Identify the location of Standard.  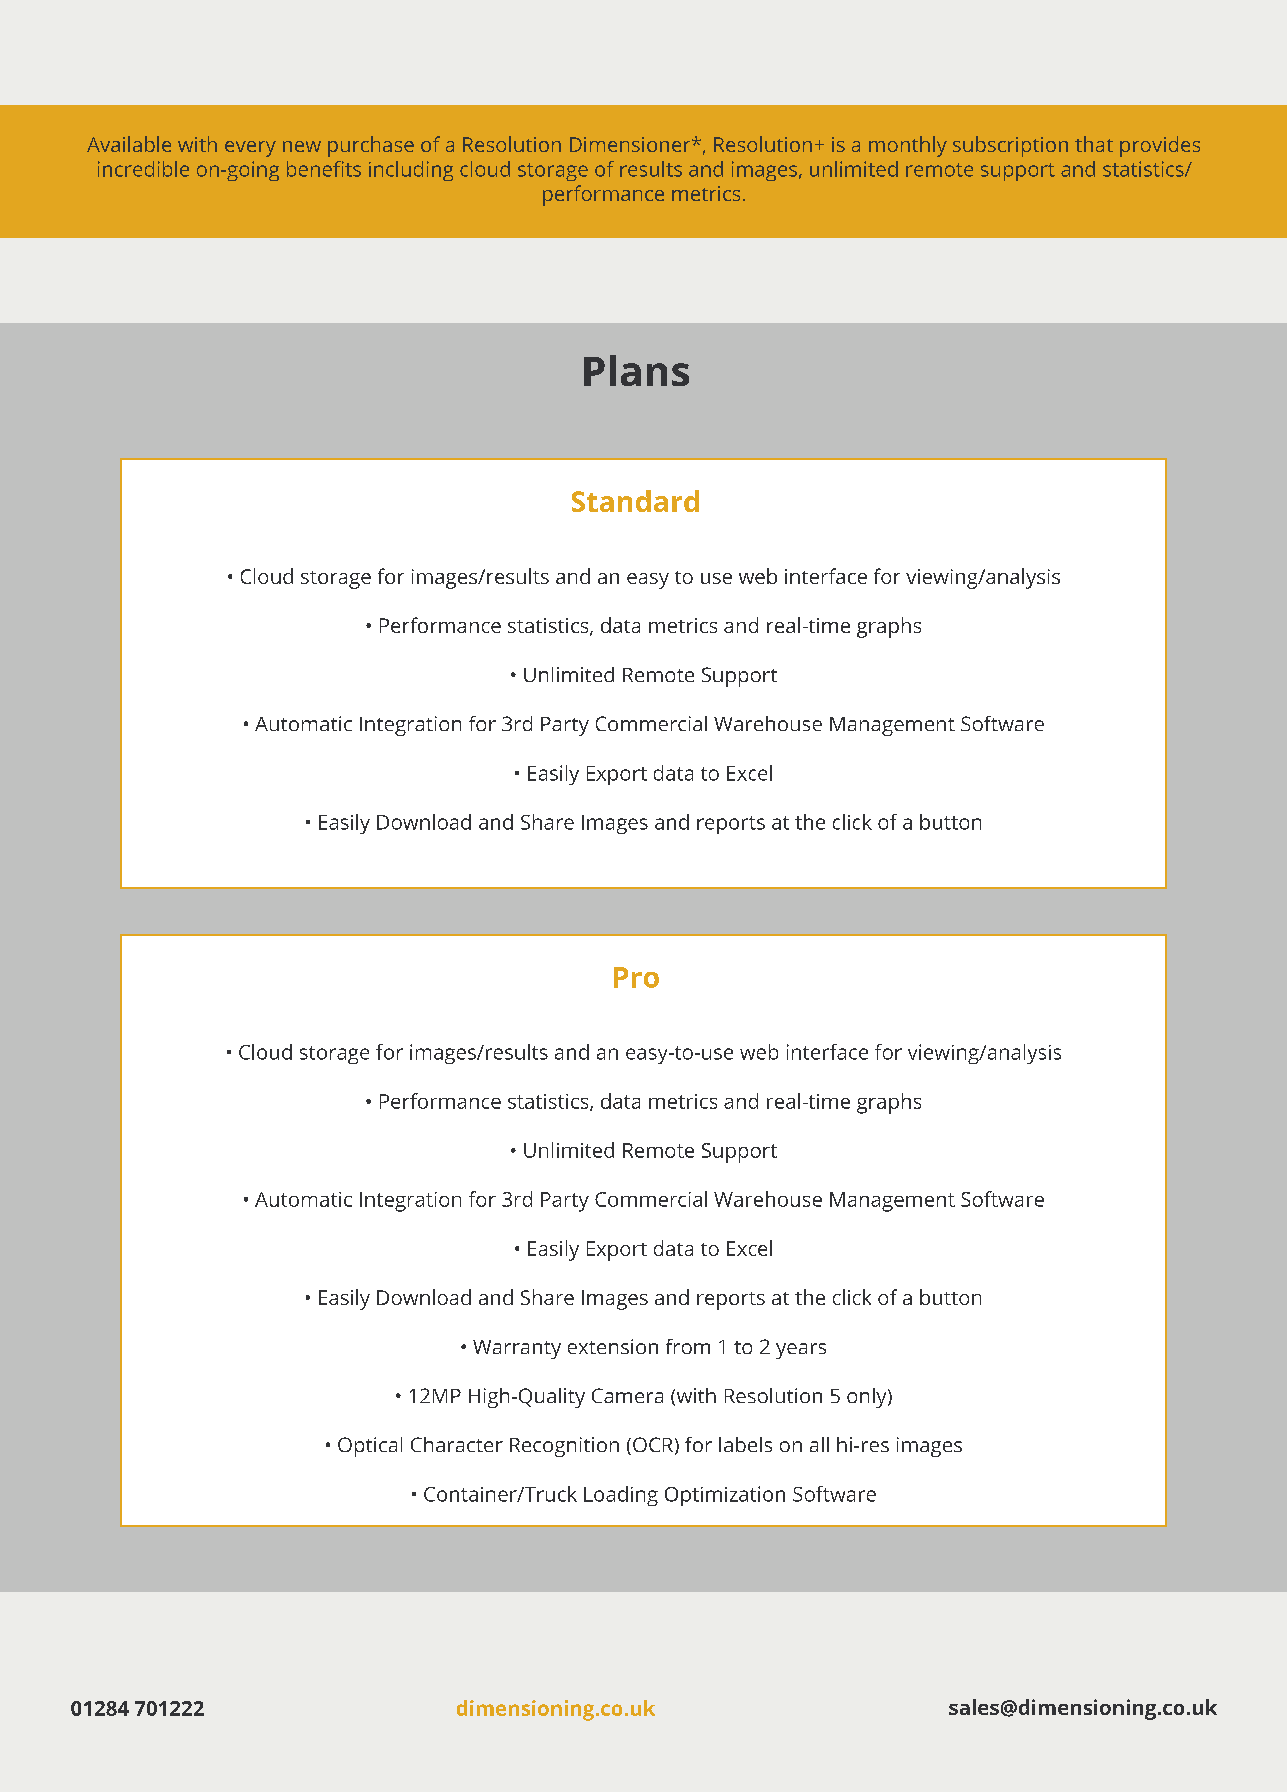
(635, 501).
